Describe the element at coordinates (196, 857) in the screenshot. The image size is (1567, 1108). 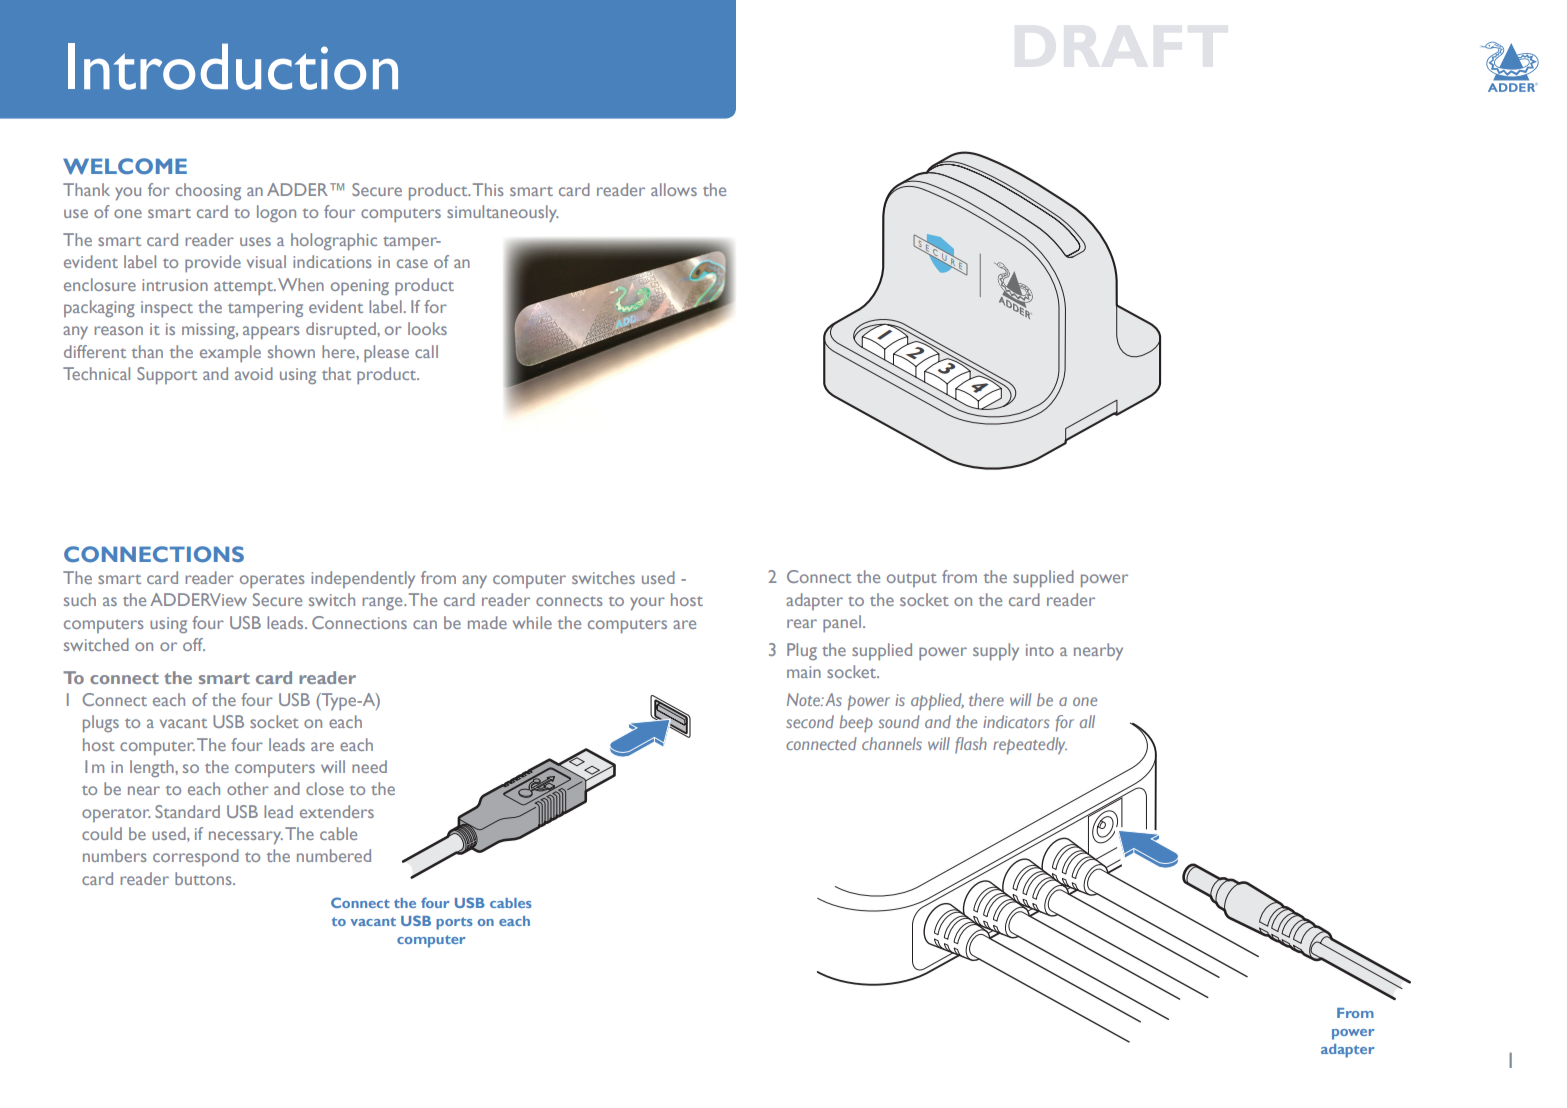
I see `correspond` at that location.
